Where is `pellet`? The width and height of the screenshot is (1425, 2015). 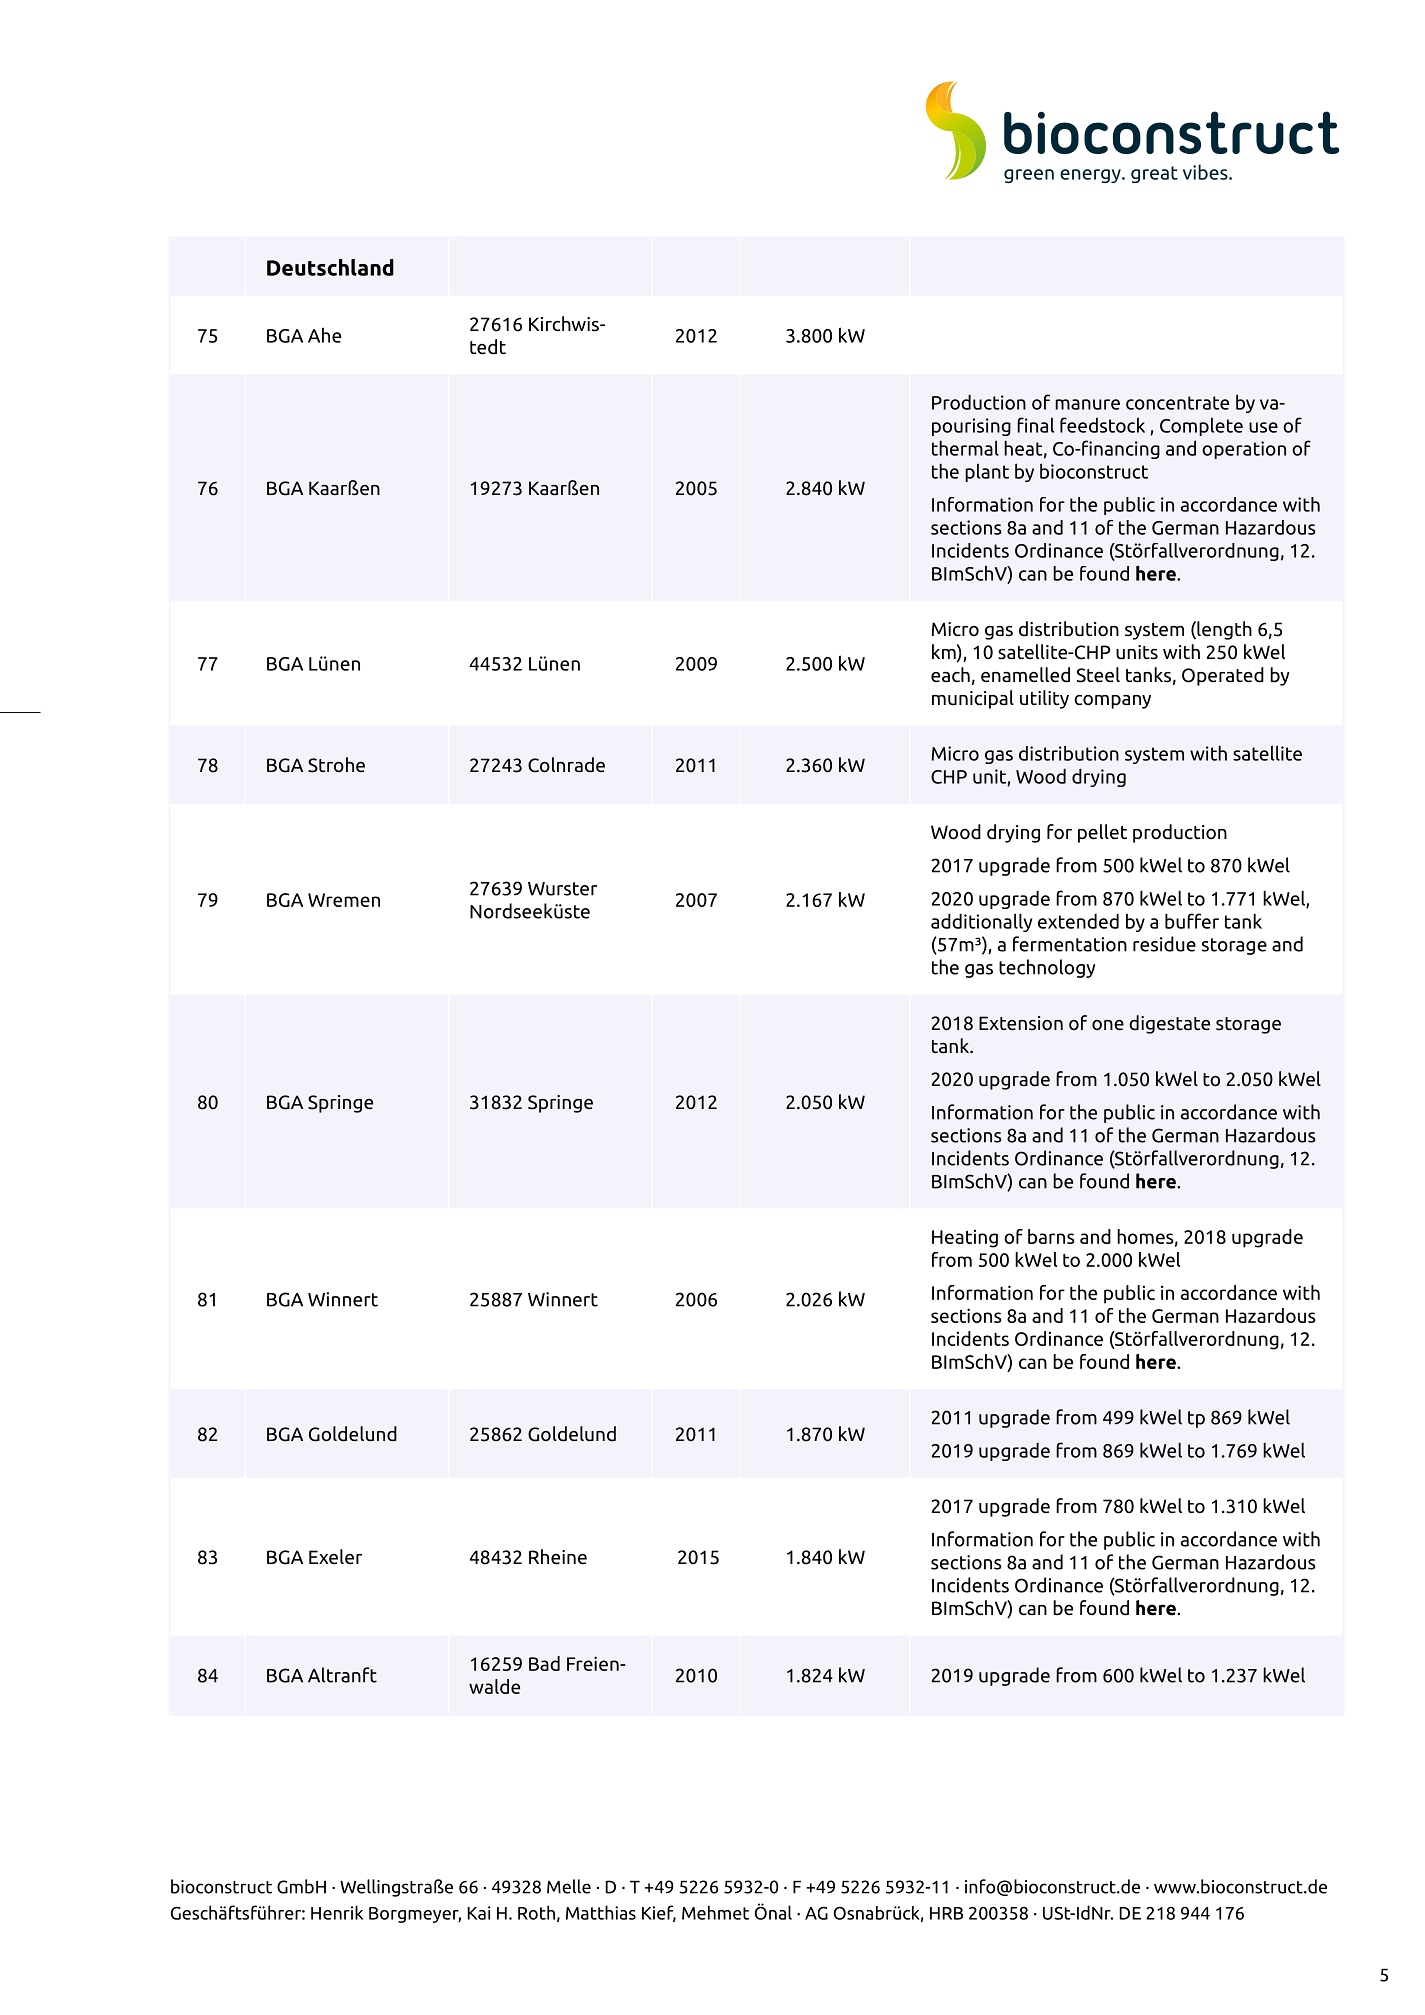 pellet is located at coordinates (1102, 833).
